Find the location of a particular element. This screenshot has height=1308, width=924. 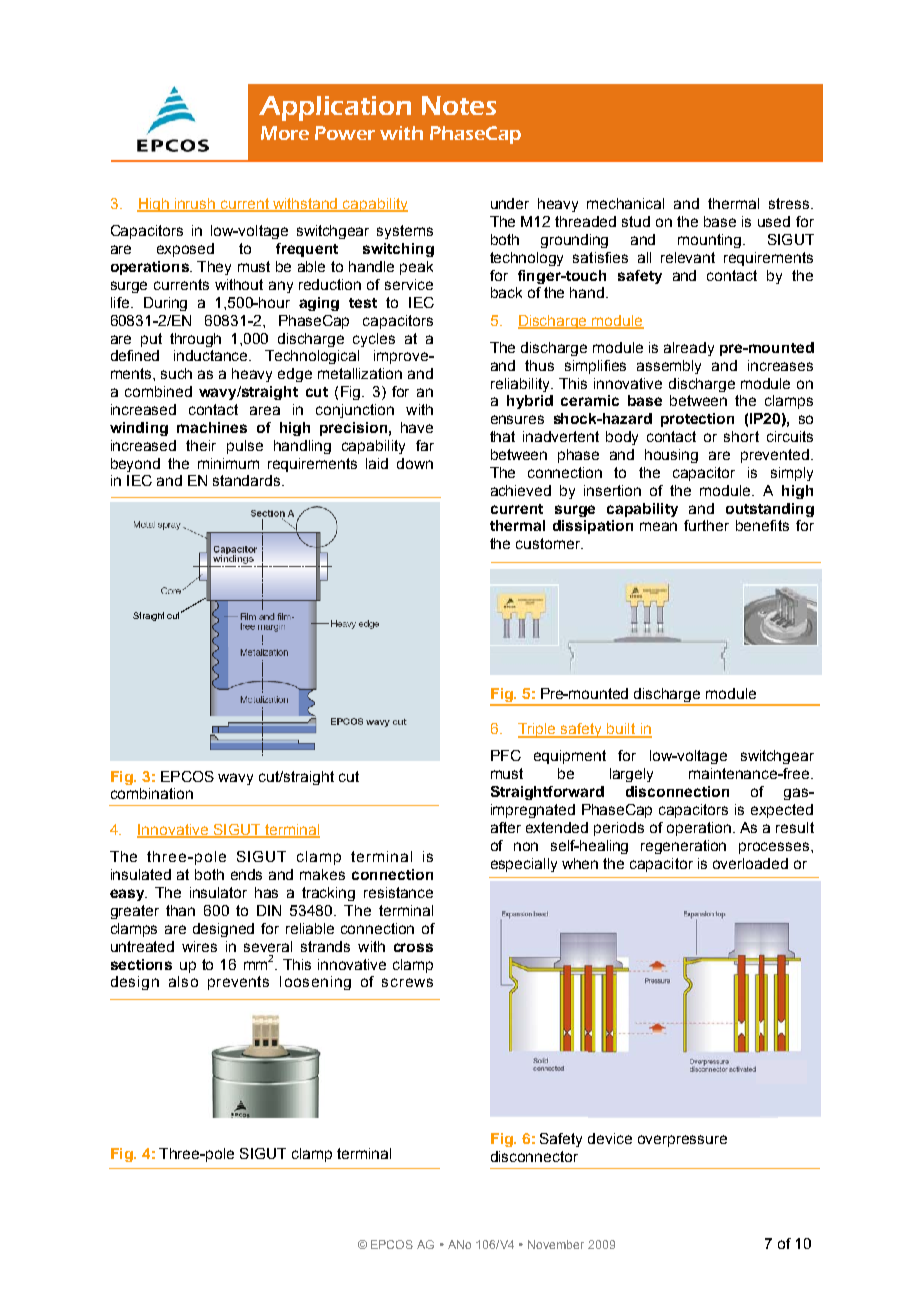

further is located at coordinates (706, 525).
